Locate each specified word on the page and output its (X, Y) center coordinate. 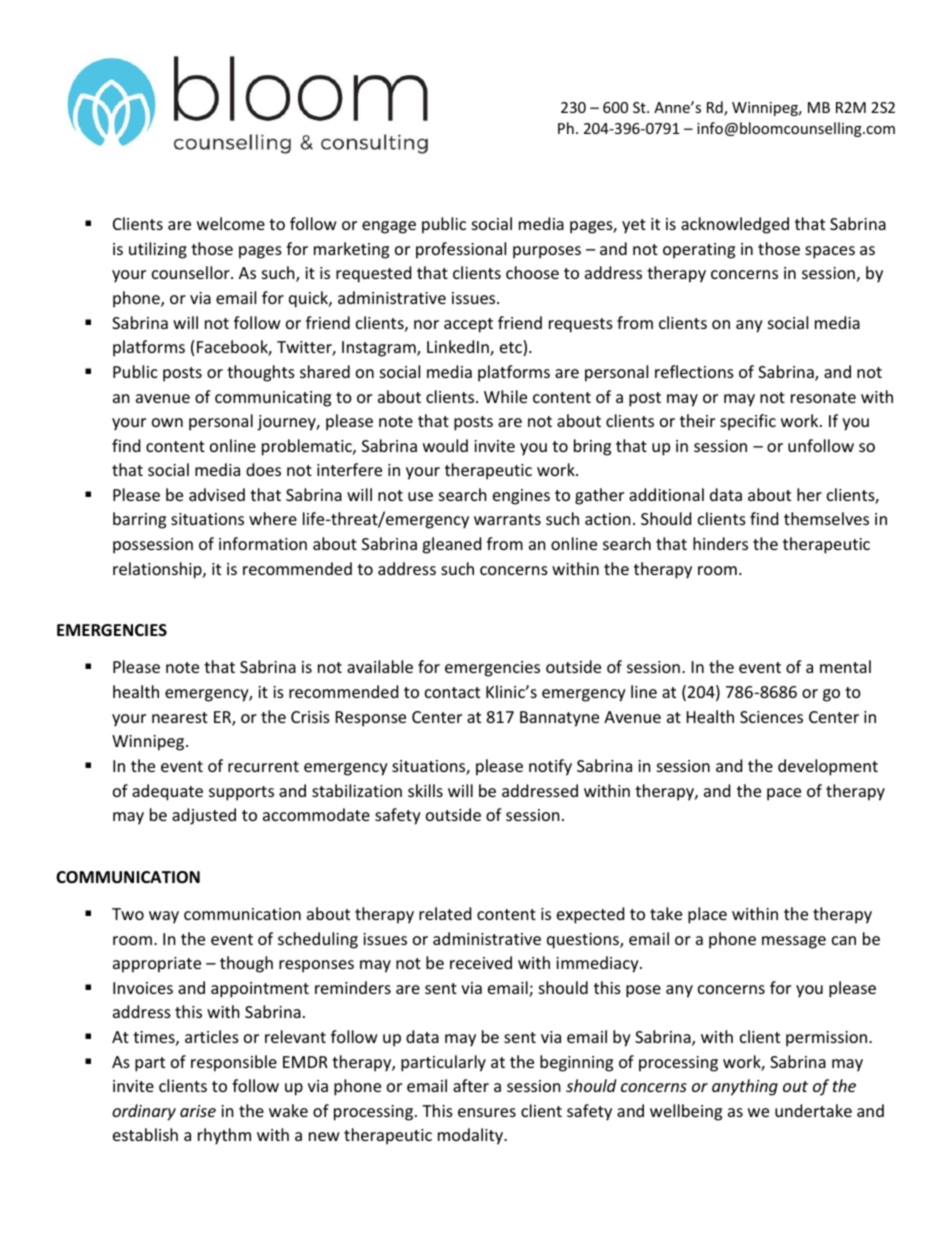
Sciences (771, 717)
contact (452, 692)
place (707, 915)
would (445, 445)
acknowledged (735, 225)
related (445, 913)
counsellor (192, 272)
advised (217, 494)
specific (748, 422)
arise (198, 1111)
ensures (487, 1112)
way (164, 917)
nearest (180, 717)
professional (461, 250)
